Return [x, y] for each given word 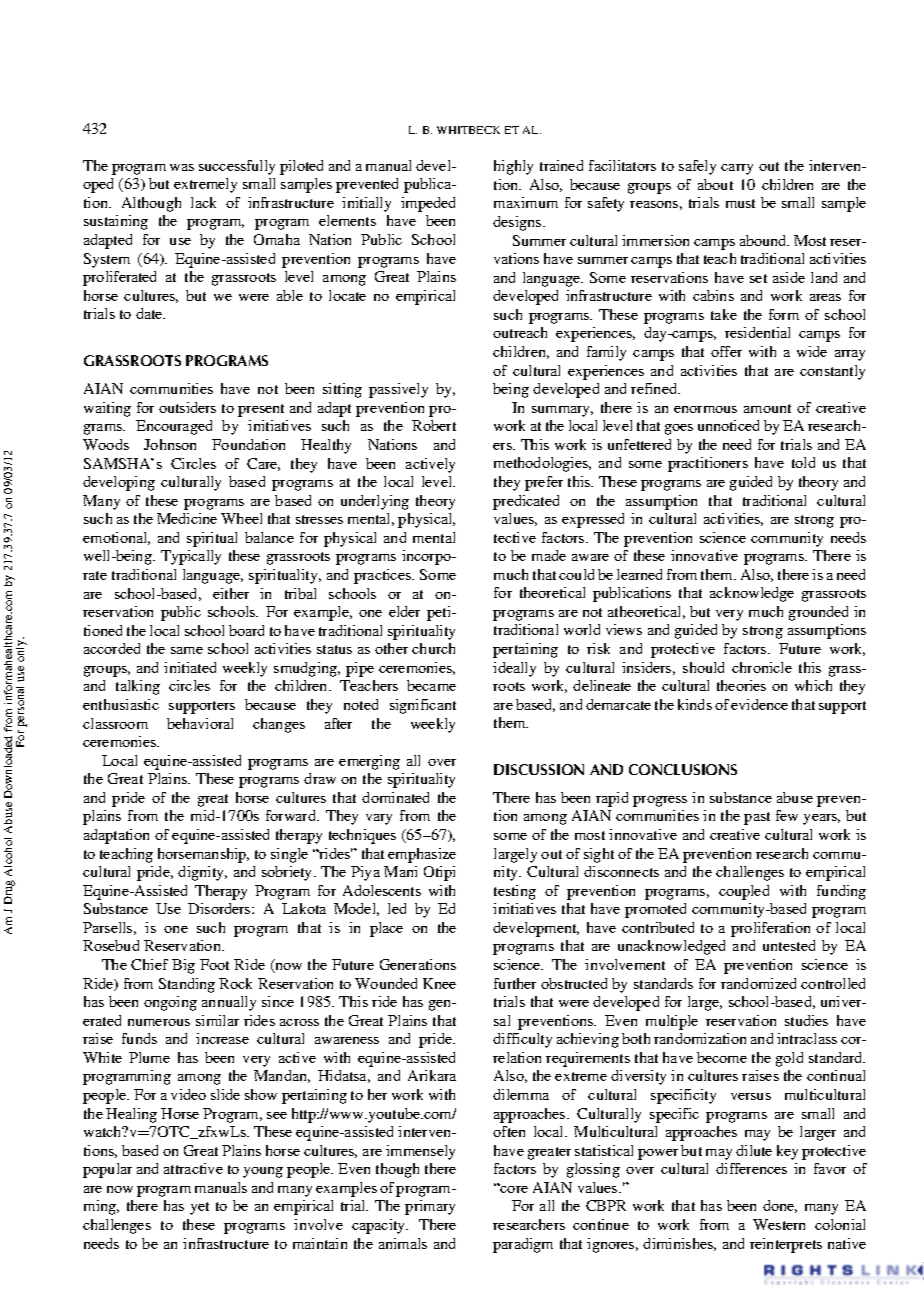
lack [203, 202]
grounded [818, 613]
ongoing [170, 1003]
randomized [758, 983]
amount [767, 408]
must [740, 203]
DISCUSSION [539, 769]
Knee [439, 983]
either [231, 593]
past [757, 818]
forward [292, 815]
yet [199, 1208]
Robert [434, 425]
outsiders [187, 407]
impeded [428, 204]
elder [404, 611]
